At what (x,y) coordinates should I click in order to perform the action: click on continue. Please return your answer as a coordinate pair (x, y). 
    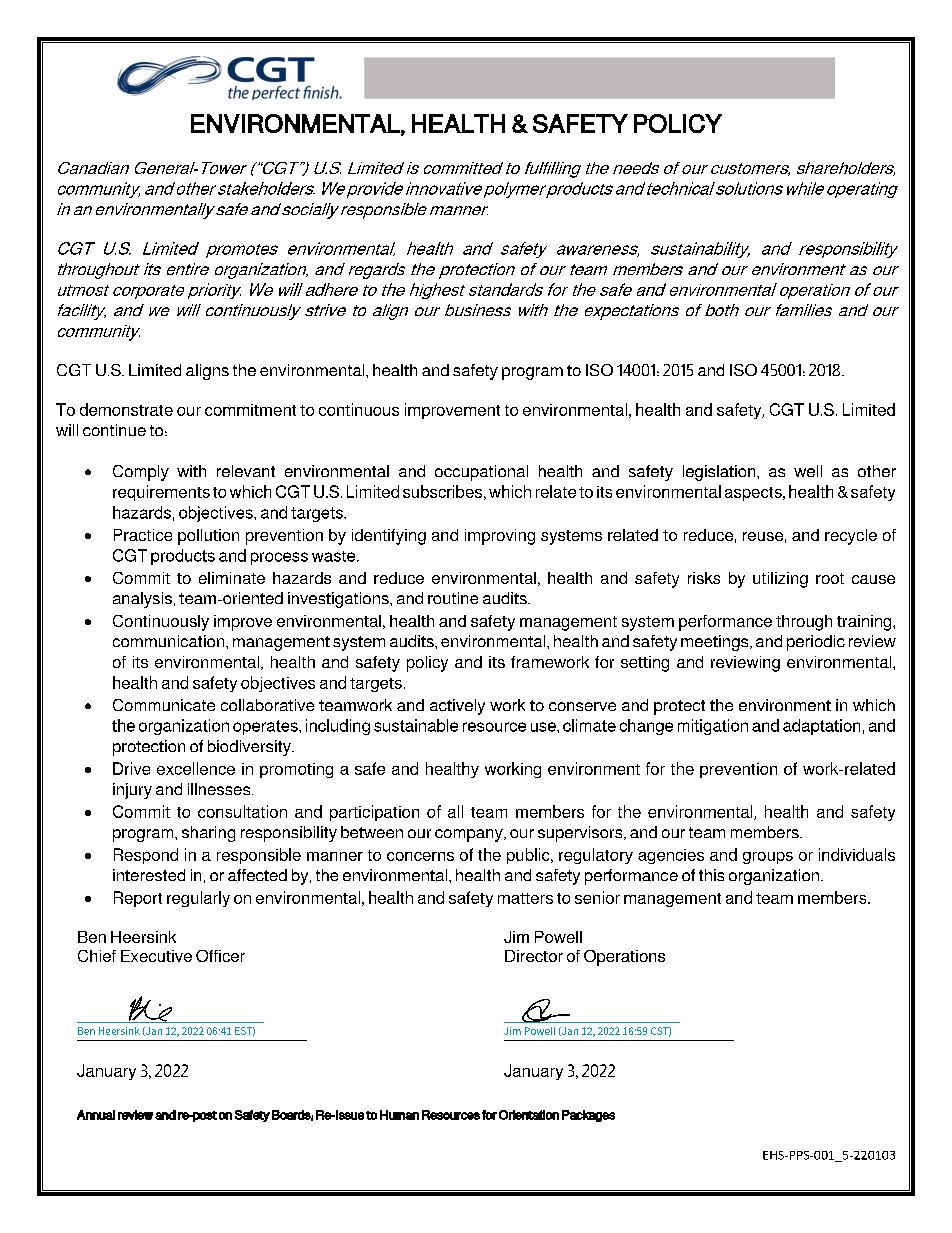
    Looking at the image, I should click on (114, 430).
